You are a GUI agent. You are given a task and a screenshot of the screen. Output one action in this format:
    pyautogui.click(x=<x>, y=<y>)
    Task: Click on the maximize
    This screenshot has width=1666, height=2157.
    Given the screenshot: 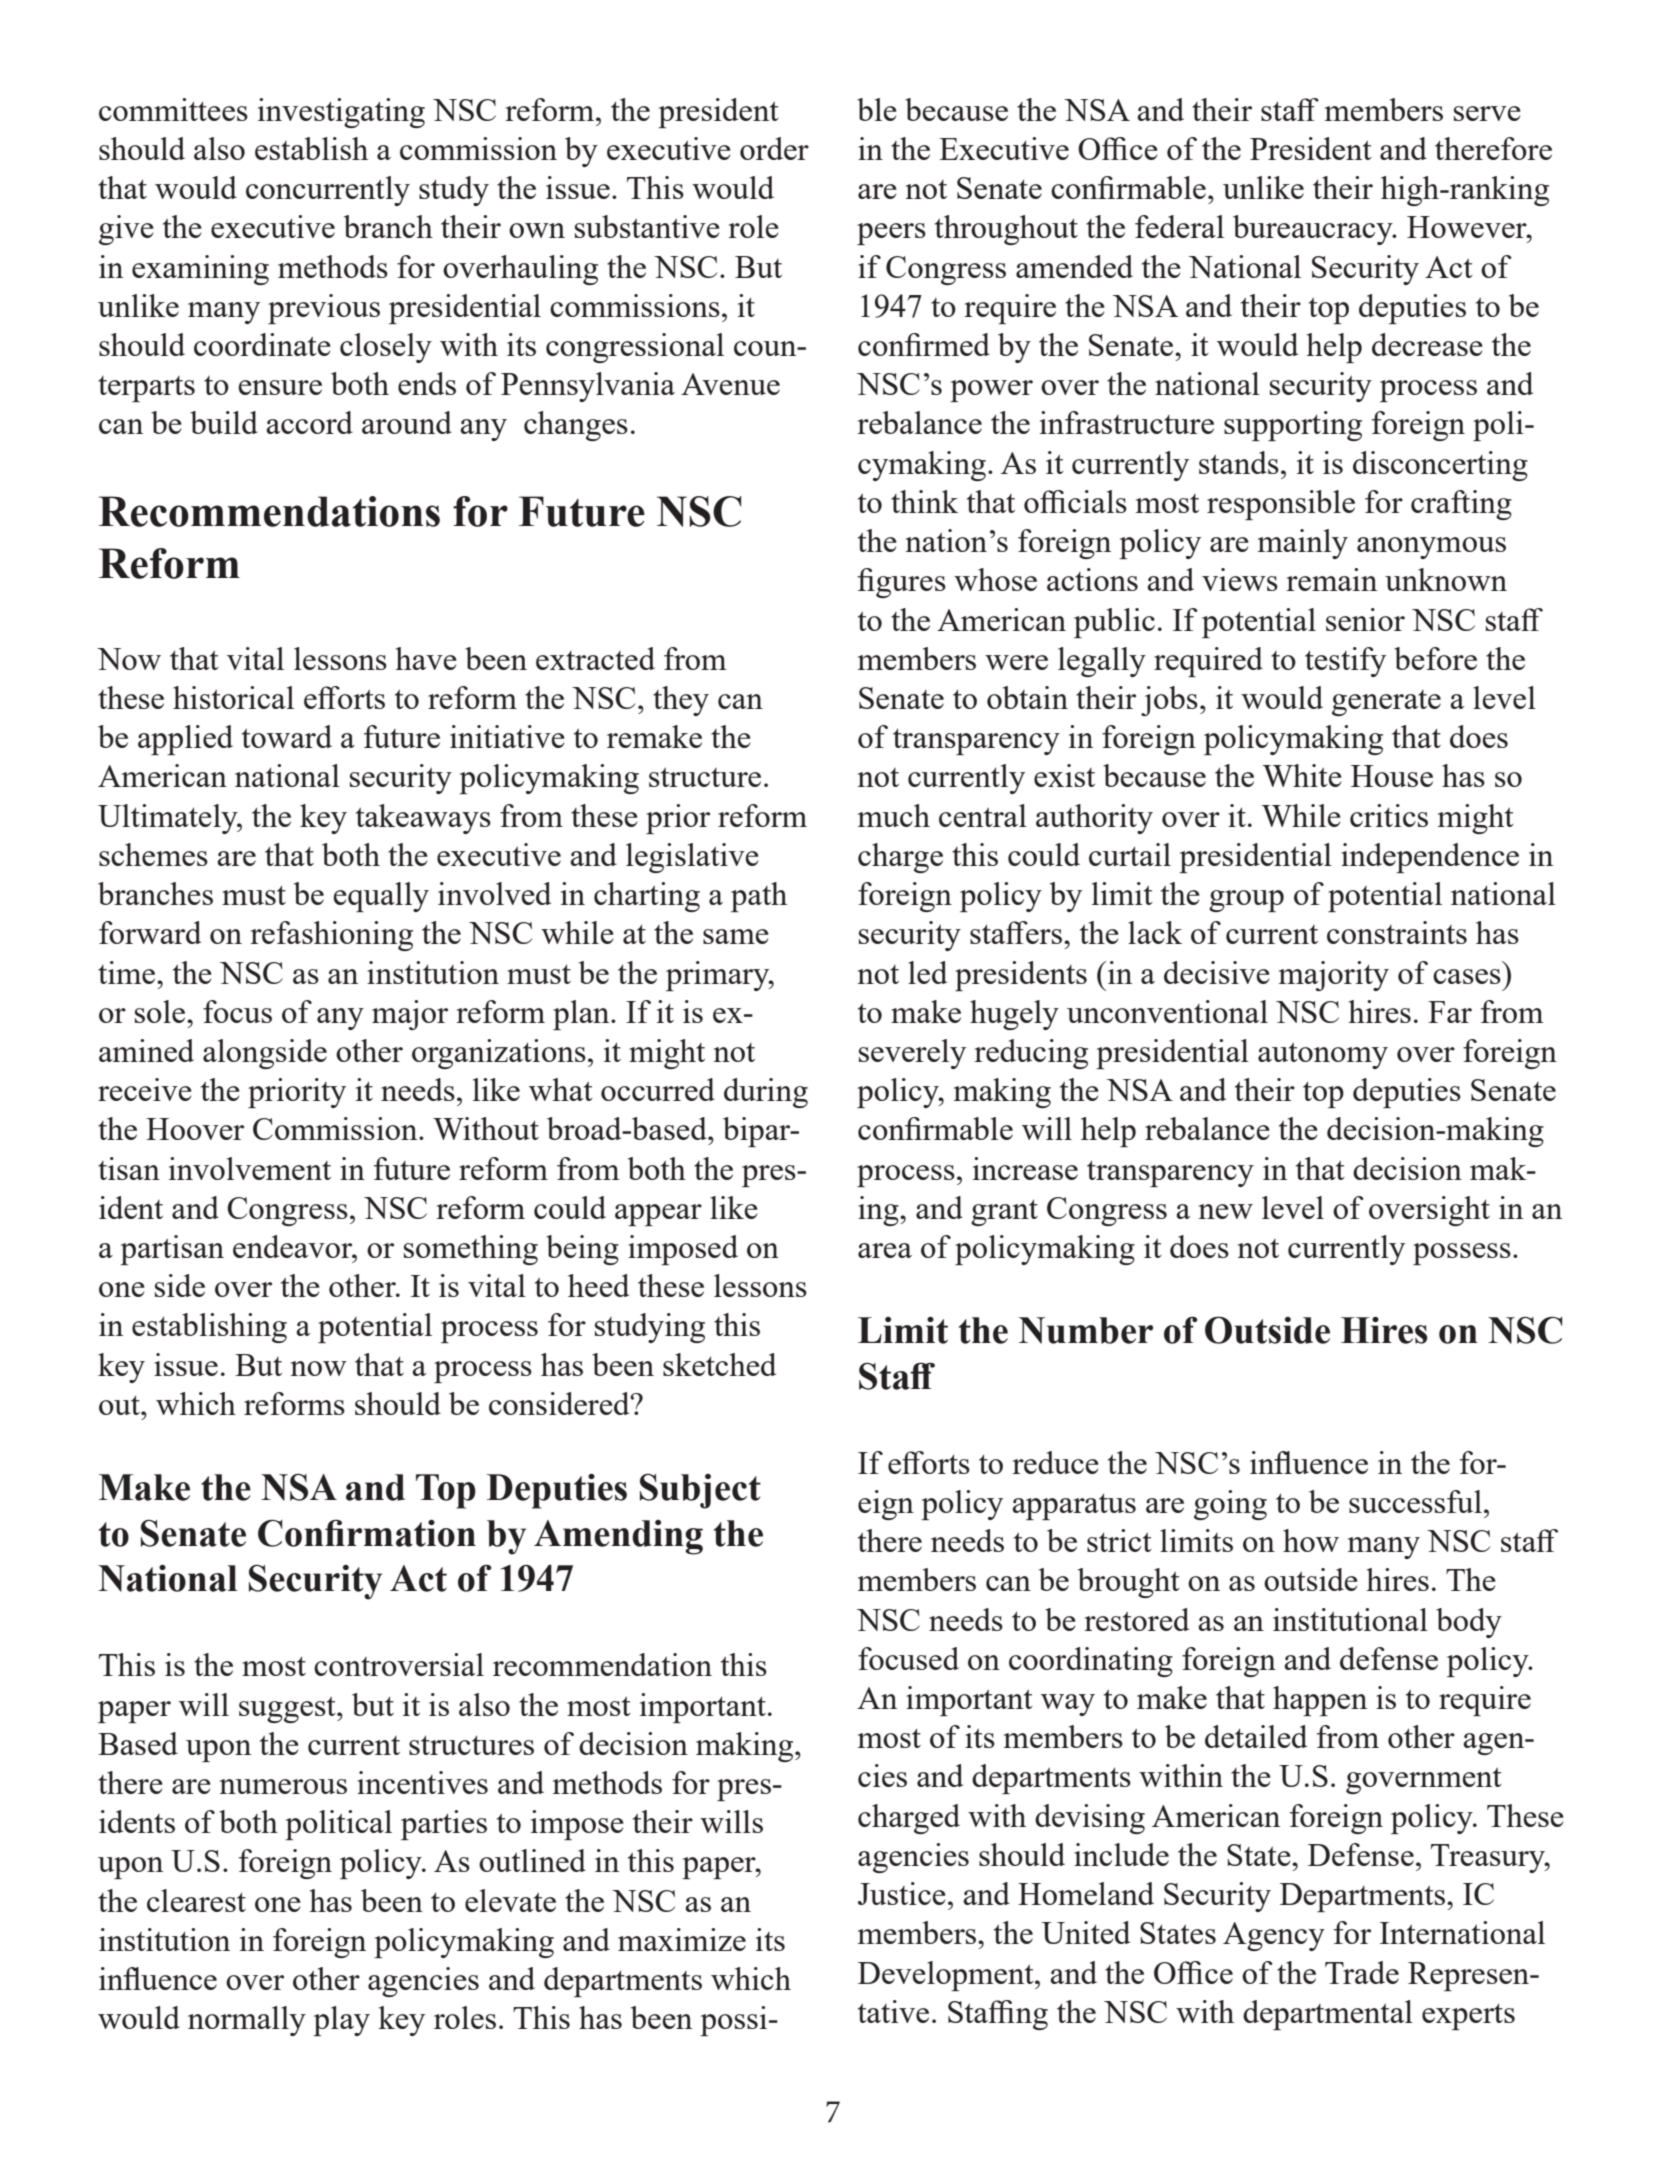 What is the action you would take?
    pyautogui.click(x=682, y=1939)
